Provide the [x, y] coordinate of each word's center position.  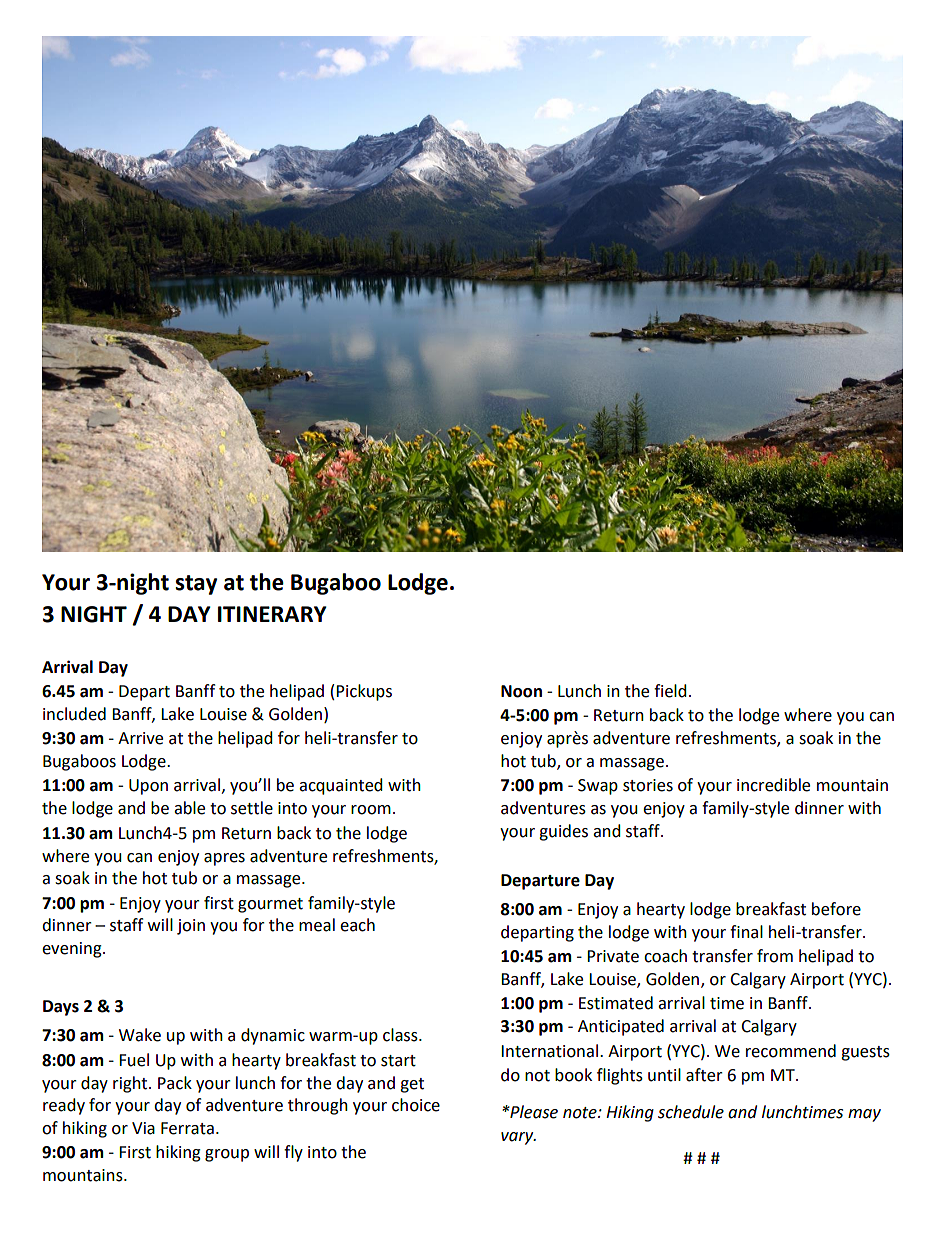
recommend [791, 1051]
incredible [773, 785]
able [189, 808]
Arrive [140, 738]
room [371, 810]
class [401, 1035]
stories [648, 785]
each [357, 925]
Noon [521, 691]
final [746, 932]
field [670, 691]
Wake [140, 1035]
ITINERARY [272, 614]
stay [196, 585]
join [191, 927]
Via [143, 1128]
